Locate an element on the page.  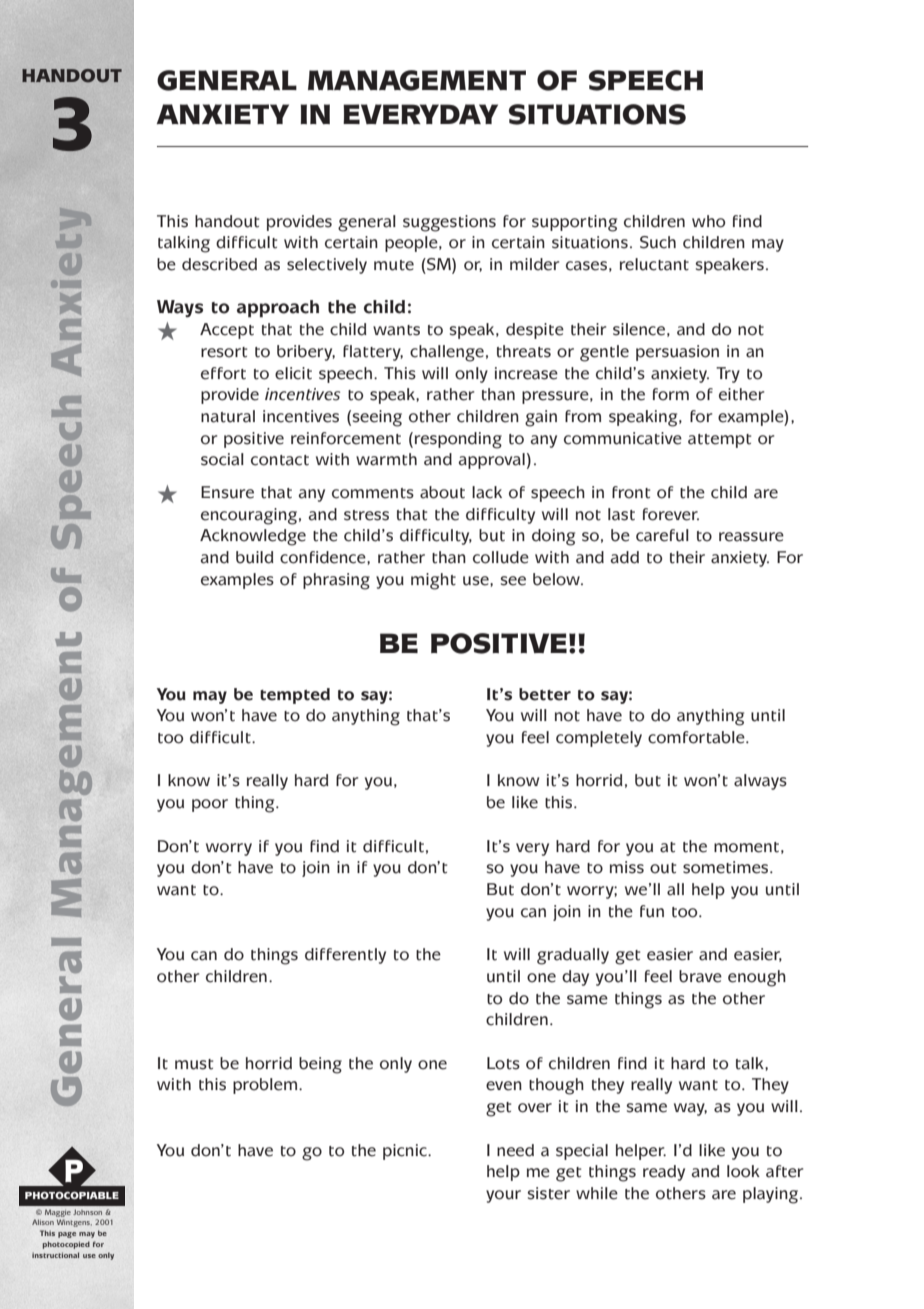
comfortable is located at coordinates (697, 737).
